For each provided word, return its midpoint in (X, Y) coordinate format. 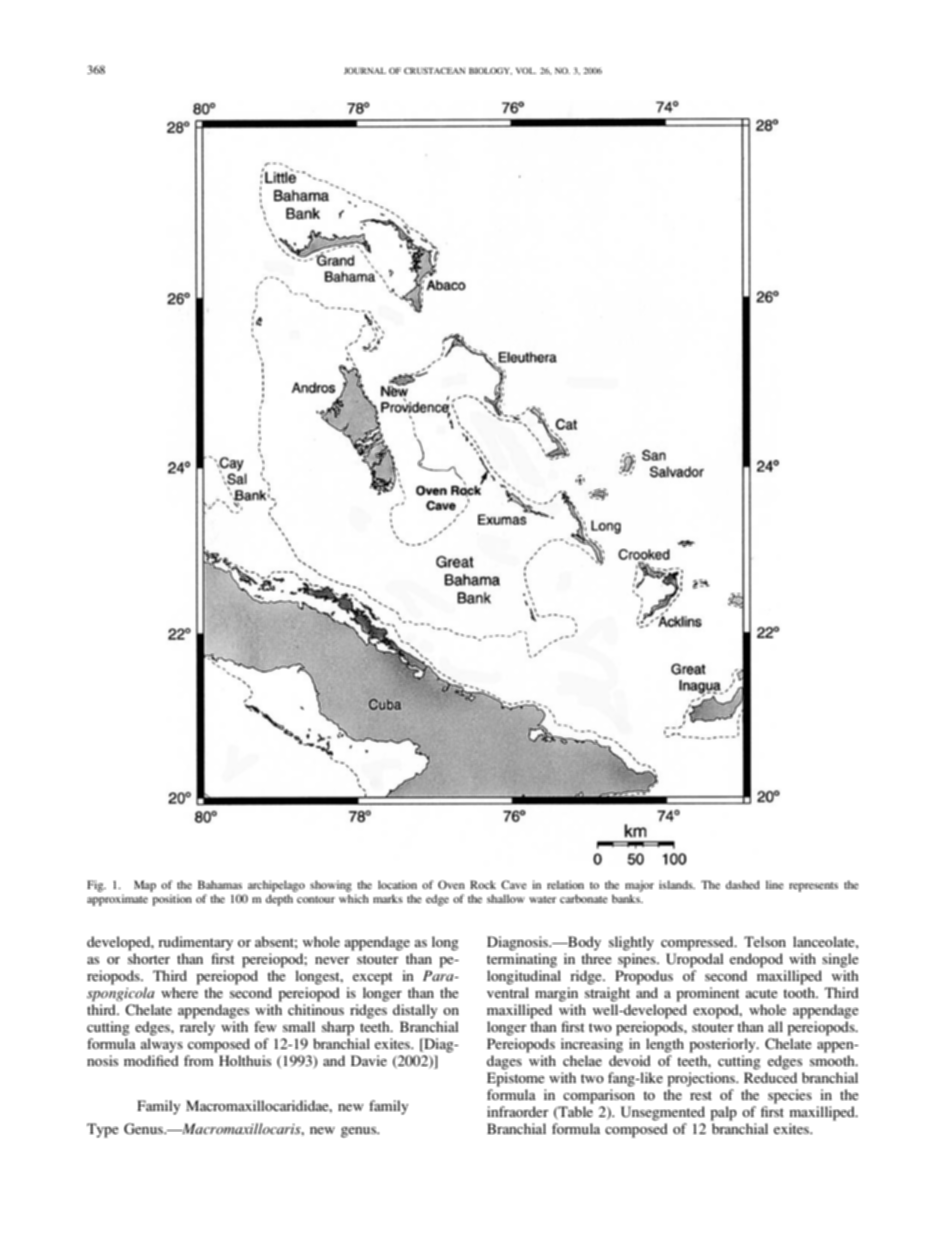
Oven (451, 884)
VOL (526, 70)
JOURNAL (365, 70)
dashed (743, 884)
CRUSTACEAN (434, 70)
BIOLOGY (490, 71)
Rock (483, 884)
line (775, 884)
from (198, 1060)
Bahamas (220, 884)
